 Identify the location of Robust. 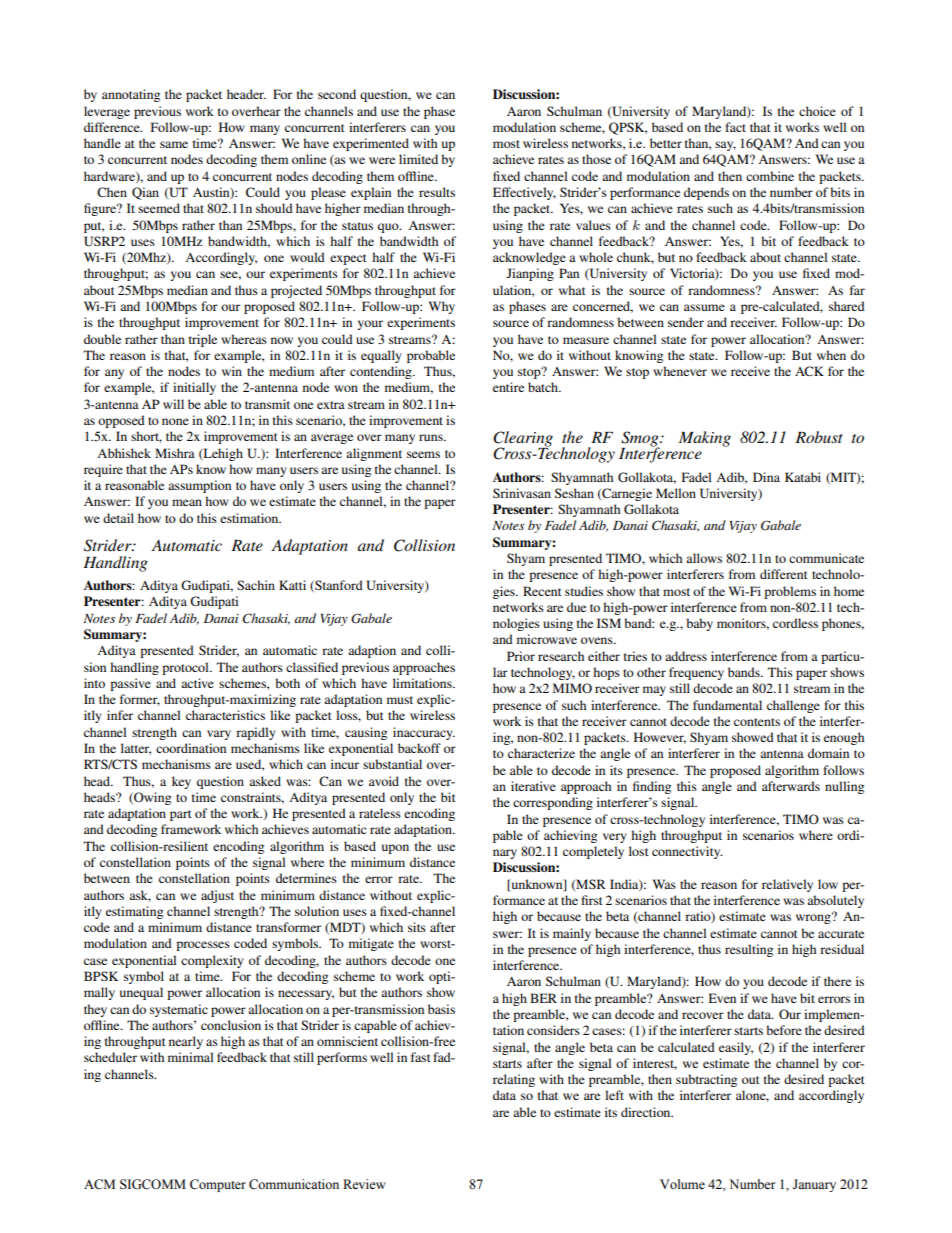
(819, 437).
